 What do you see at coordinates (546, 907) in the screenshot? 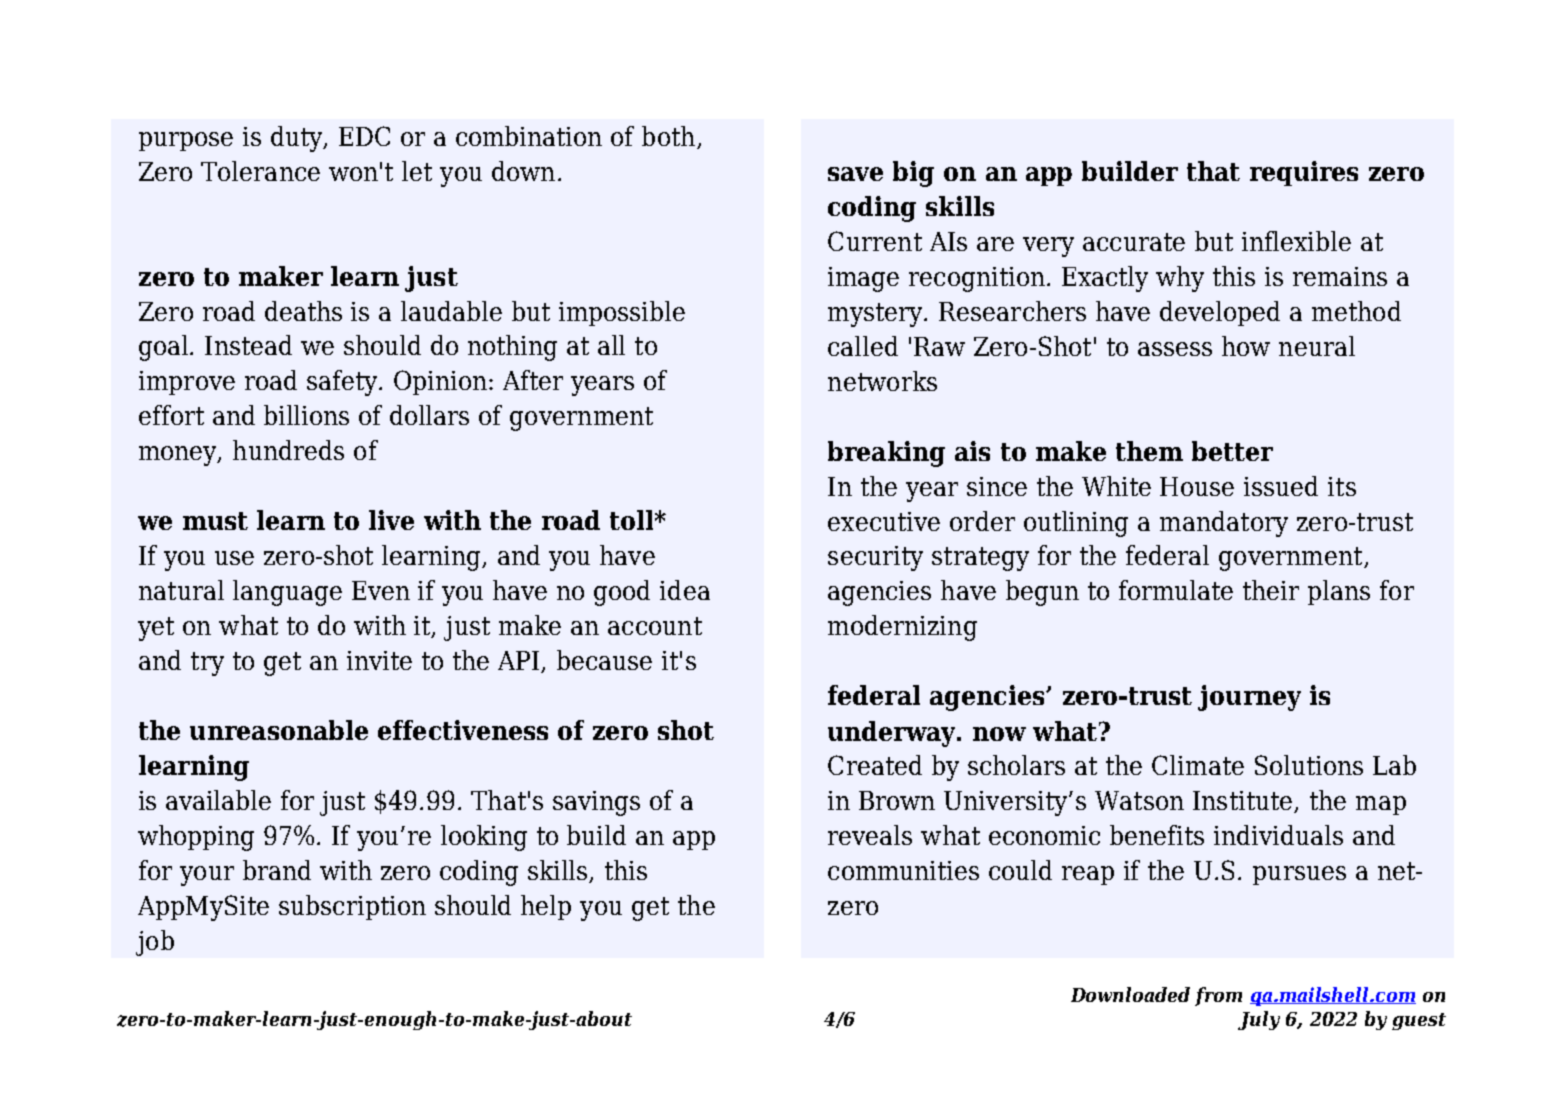
I see `help` at bounding box center [546, 907].
